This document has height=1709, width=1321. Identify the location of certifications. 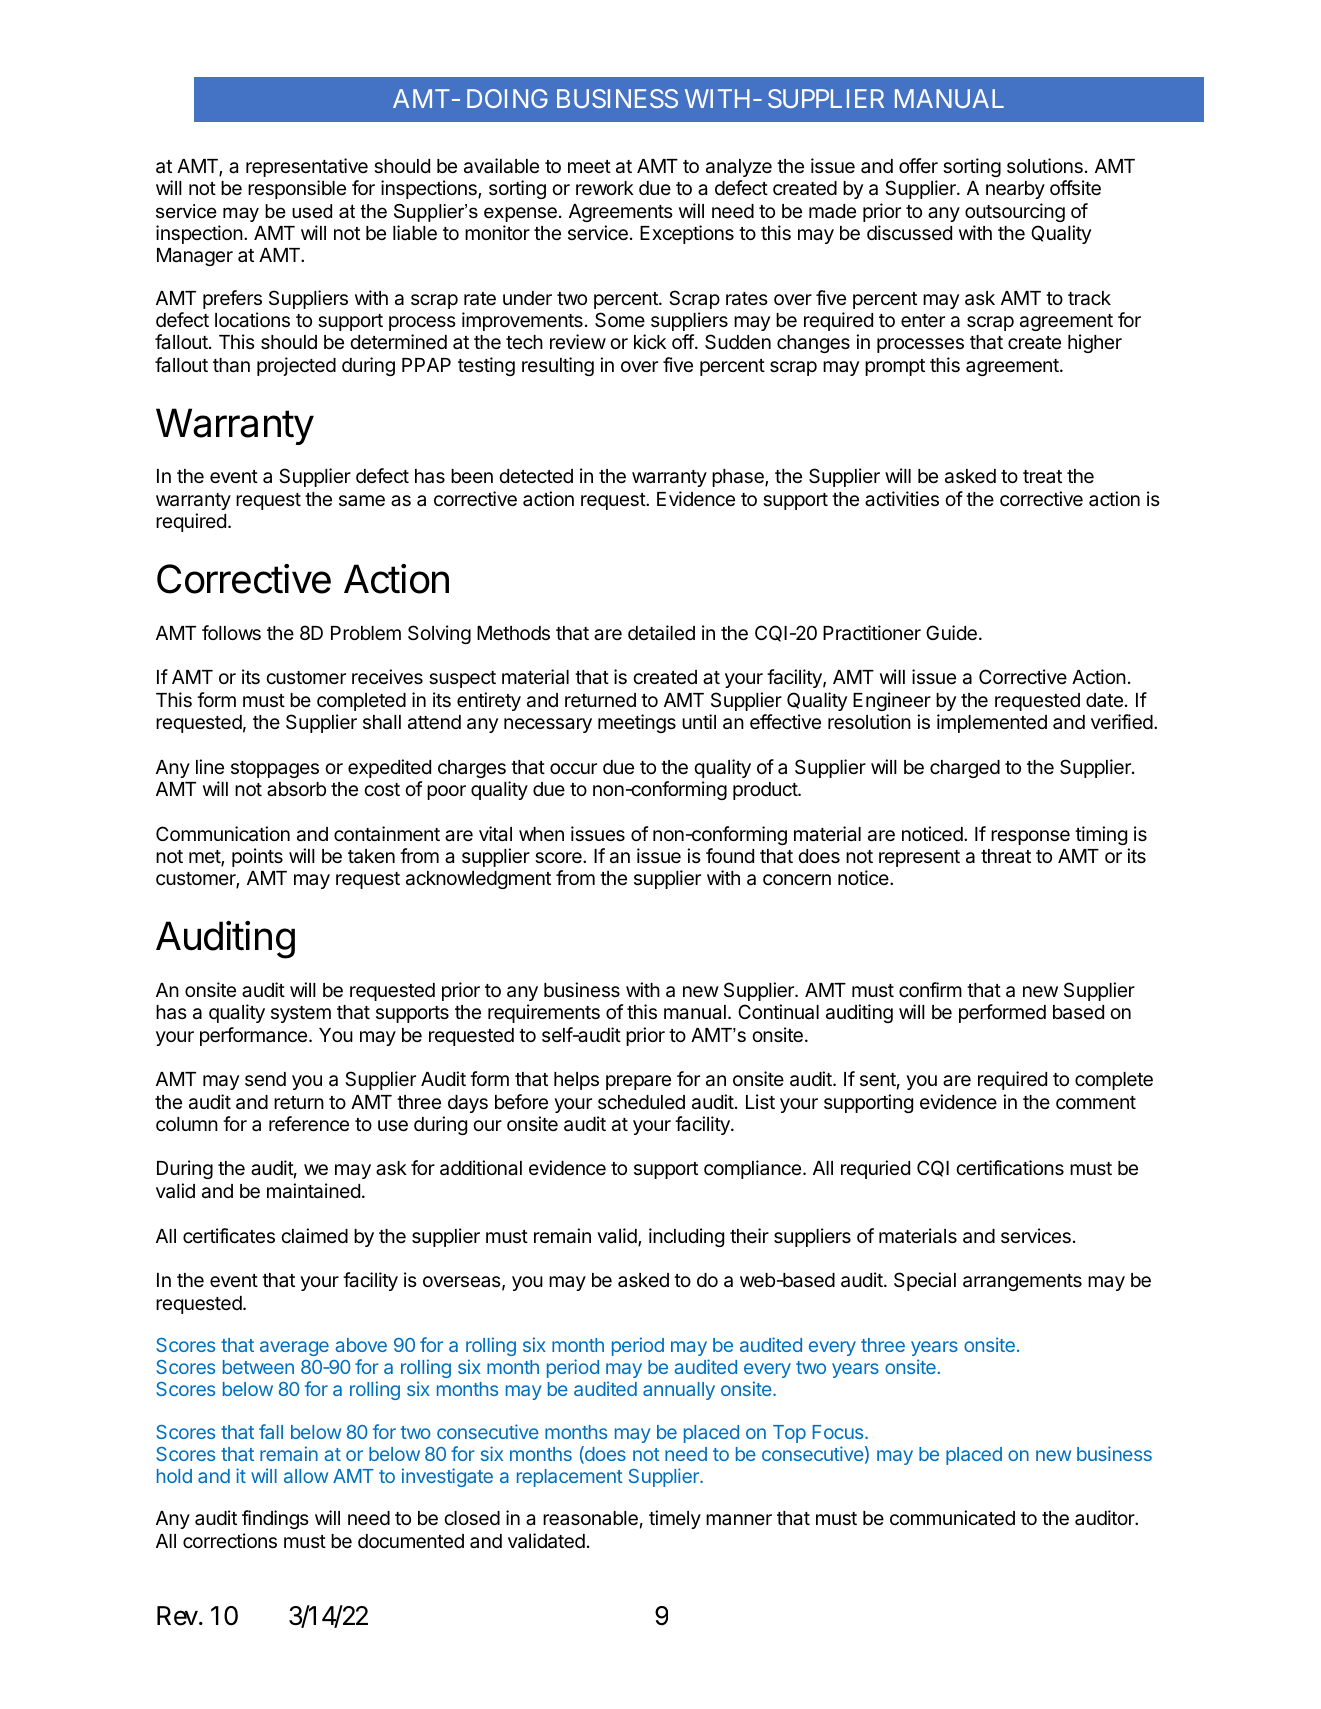
(1010, 1168).
